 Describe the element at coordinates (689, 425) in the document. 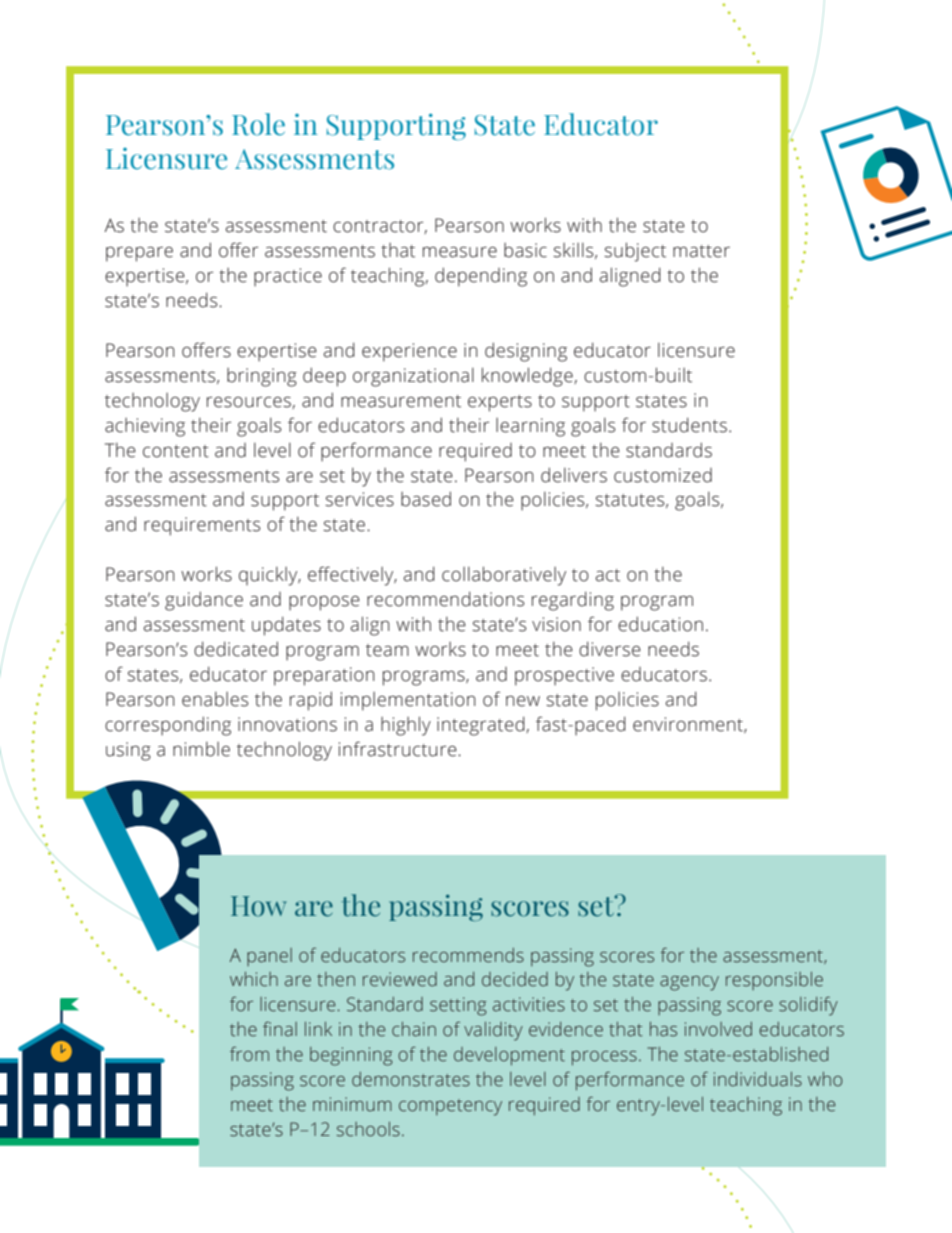

I see `students` at that location.
